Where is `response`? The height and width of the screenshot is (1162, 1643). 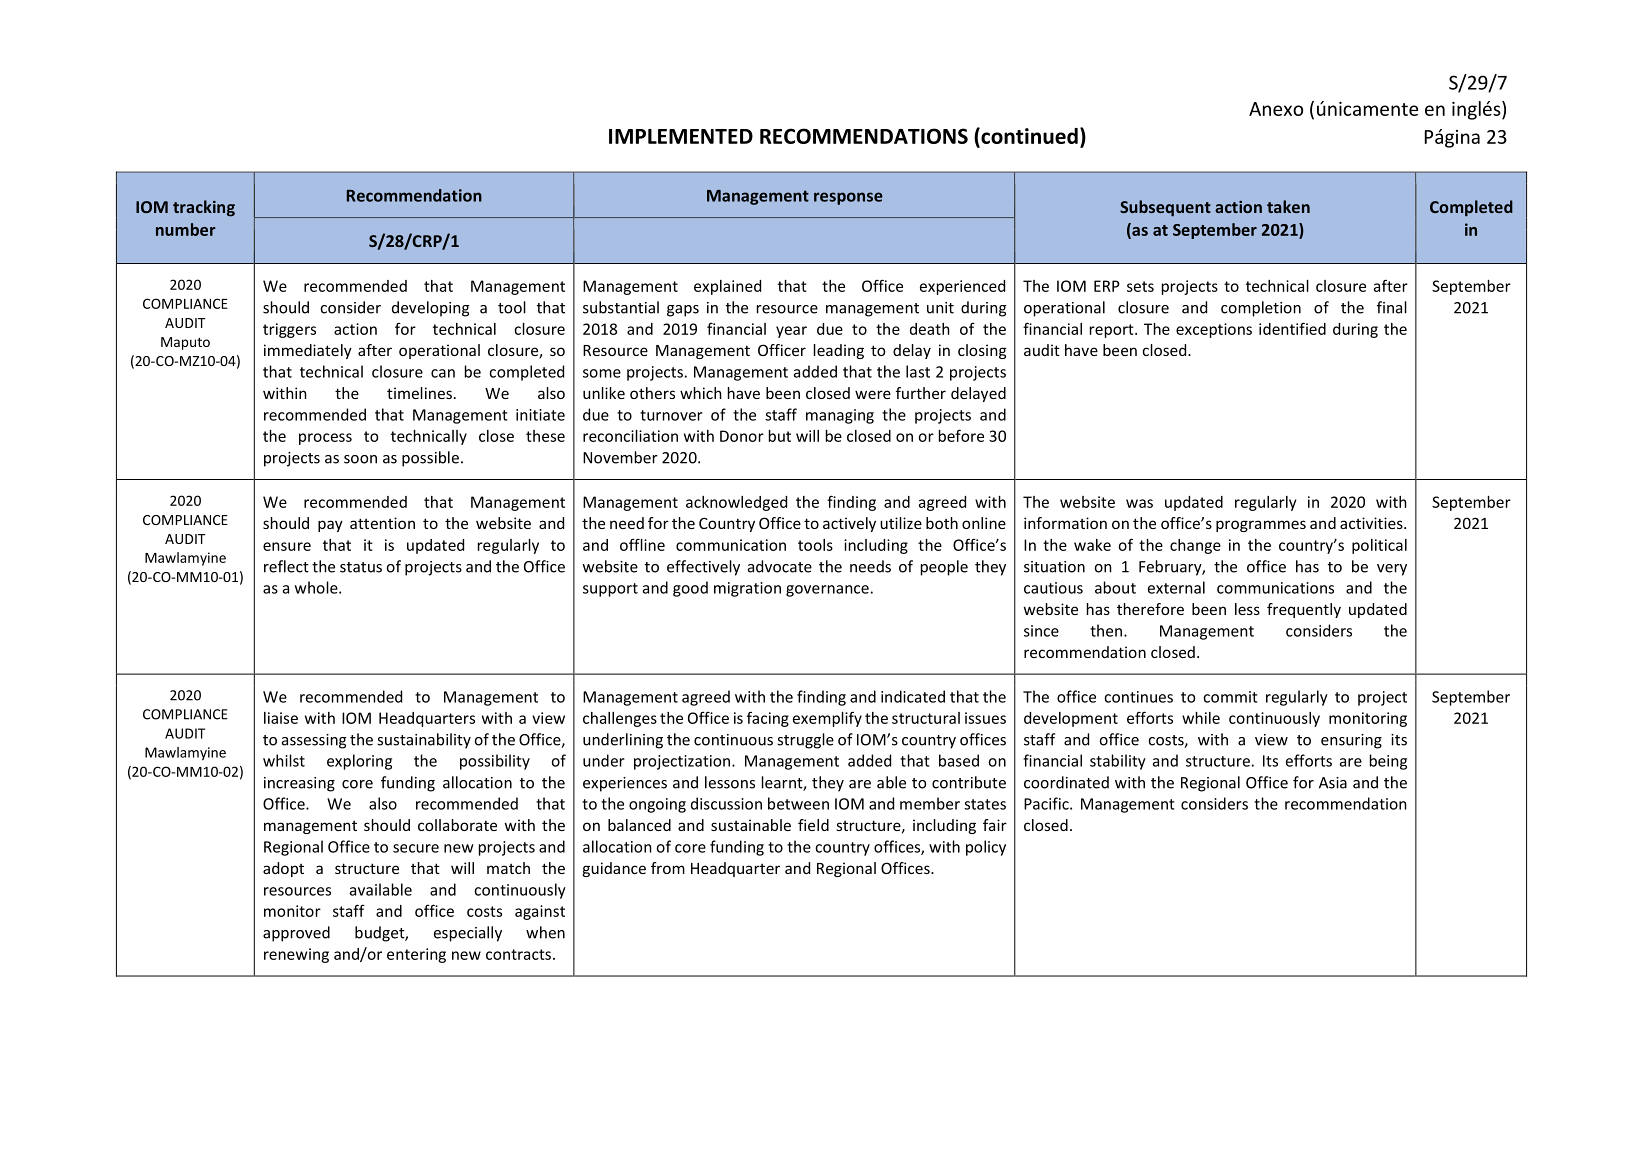
response is located at coordinates (848, 198).
